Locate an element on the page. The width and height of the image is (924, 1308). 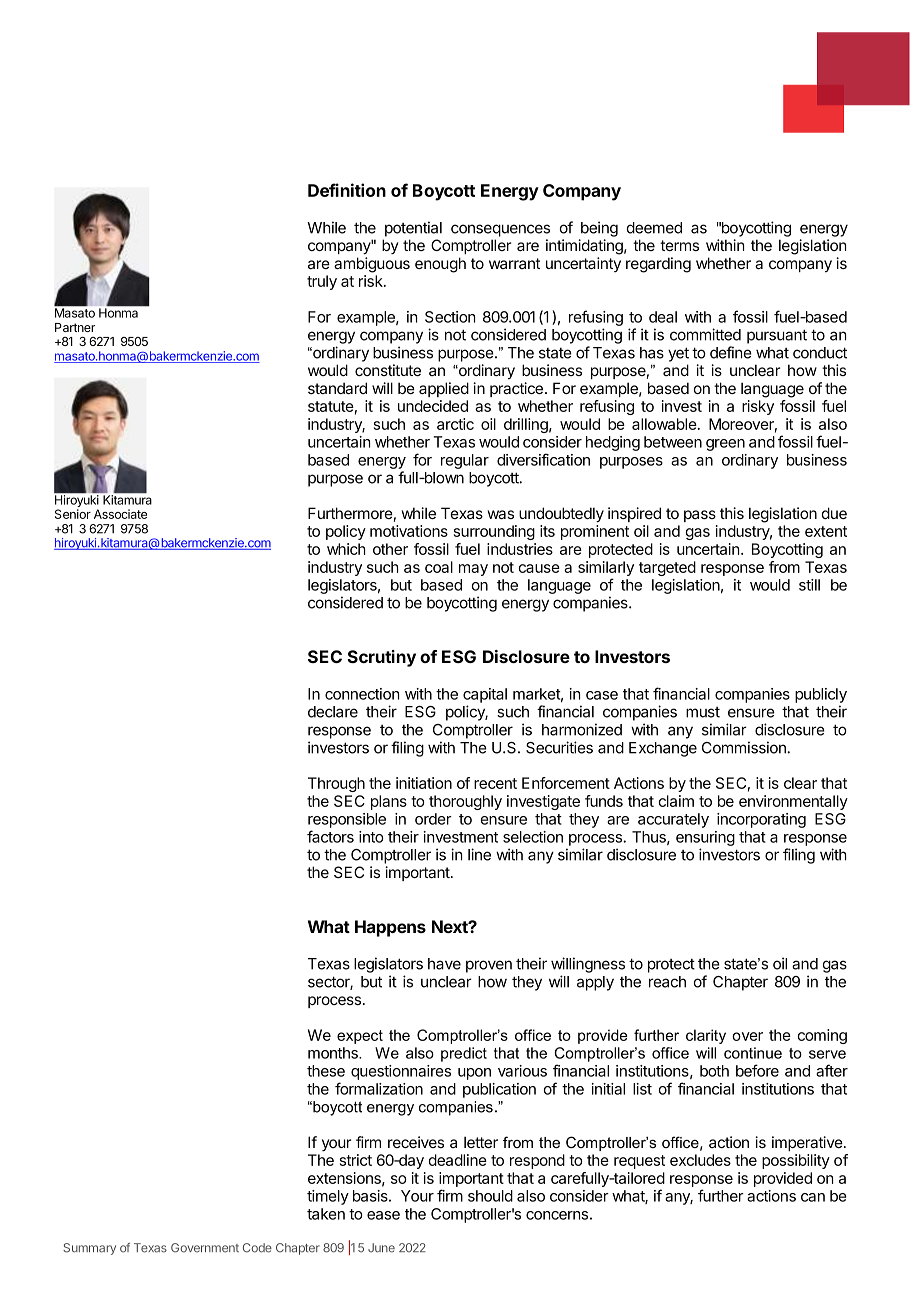
potential is located at coordinates (413, 229).
